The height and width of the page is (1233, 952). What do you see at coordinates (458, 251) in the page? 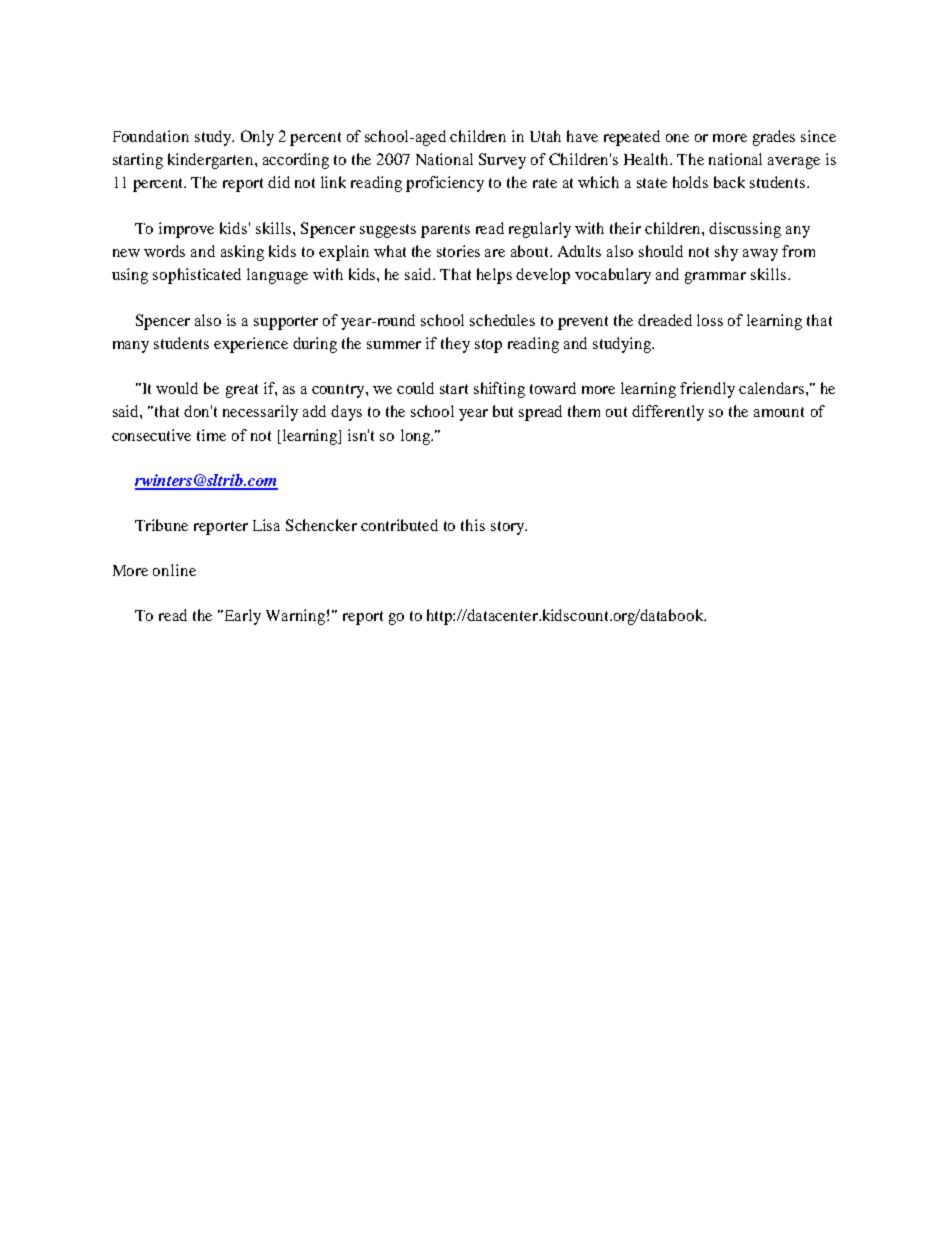
I see `stories` at bounding box center [458, 251].
